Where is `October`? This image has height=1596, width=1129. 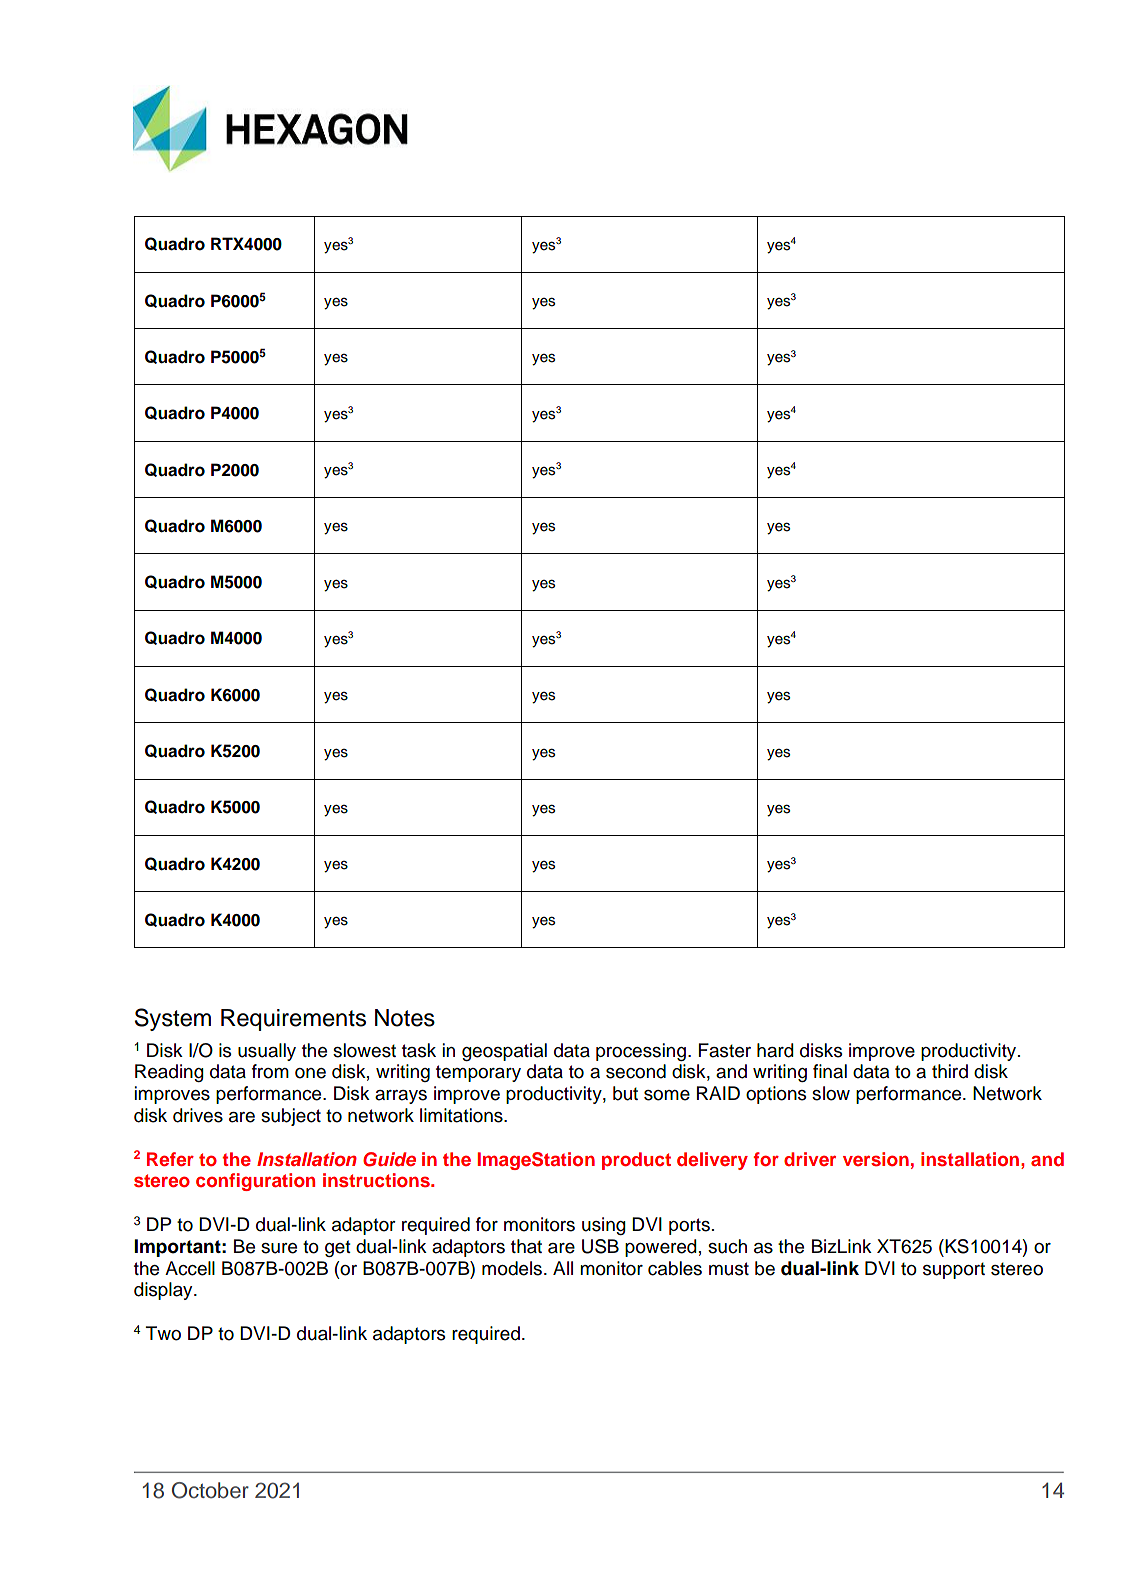
October is located at coordinates (210, 1490).
